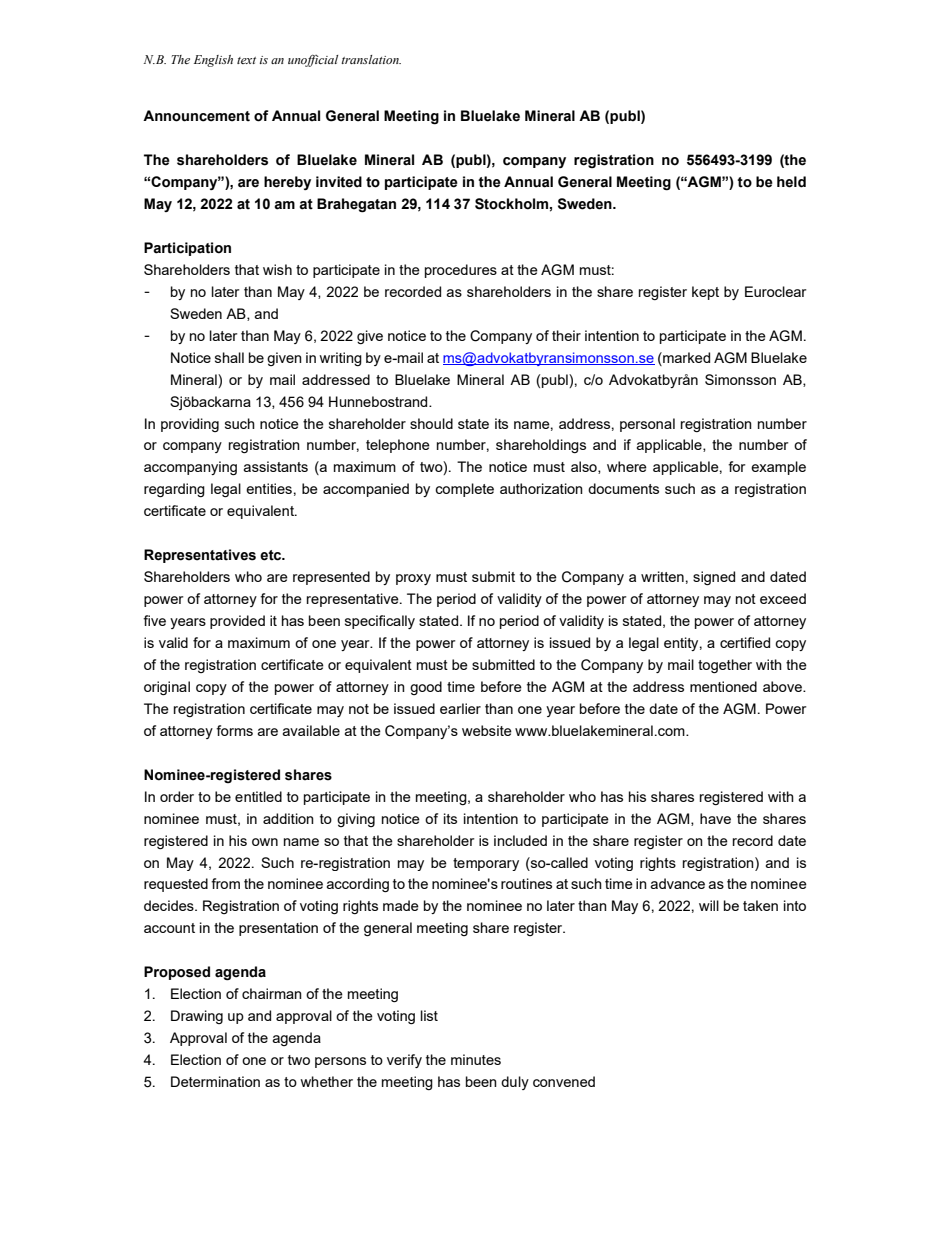 This page has height=1233, width=952. Describe the element at coordinates (461, 271) in the page. I see `procedures` at that location.
